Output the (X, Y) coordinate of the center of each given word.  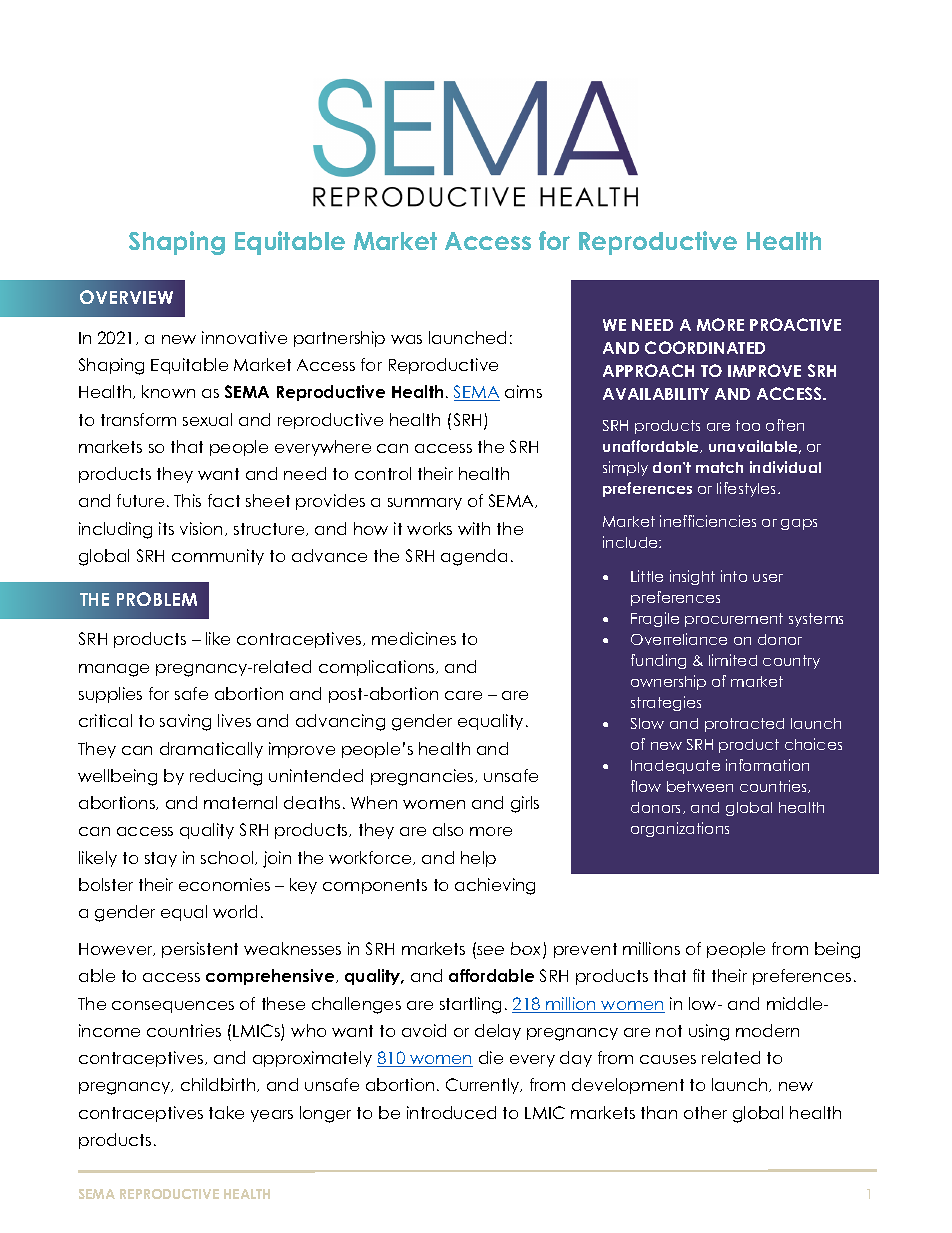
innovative (244, 337)
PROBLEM (157, 599)
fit (699, 975)
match (719, 467)
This (187, 500)
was (406, 339)
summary (425, 504)
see (490, 950)
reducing (226, 777)
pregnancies (423, 777)
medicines (414, 638)
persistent (200, 950)
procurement (734, 620)
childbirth (219, 1085)
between (700, 786)
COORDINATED (705, 347)
